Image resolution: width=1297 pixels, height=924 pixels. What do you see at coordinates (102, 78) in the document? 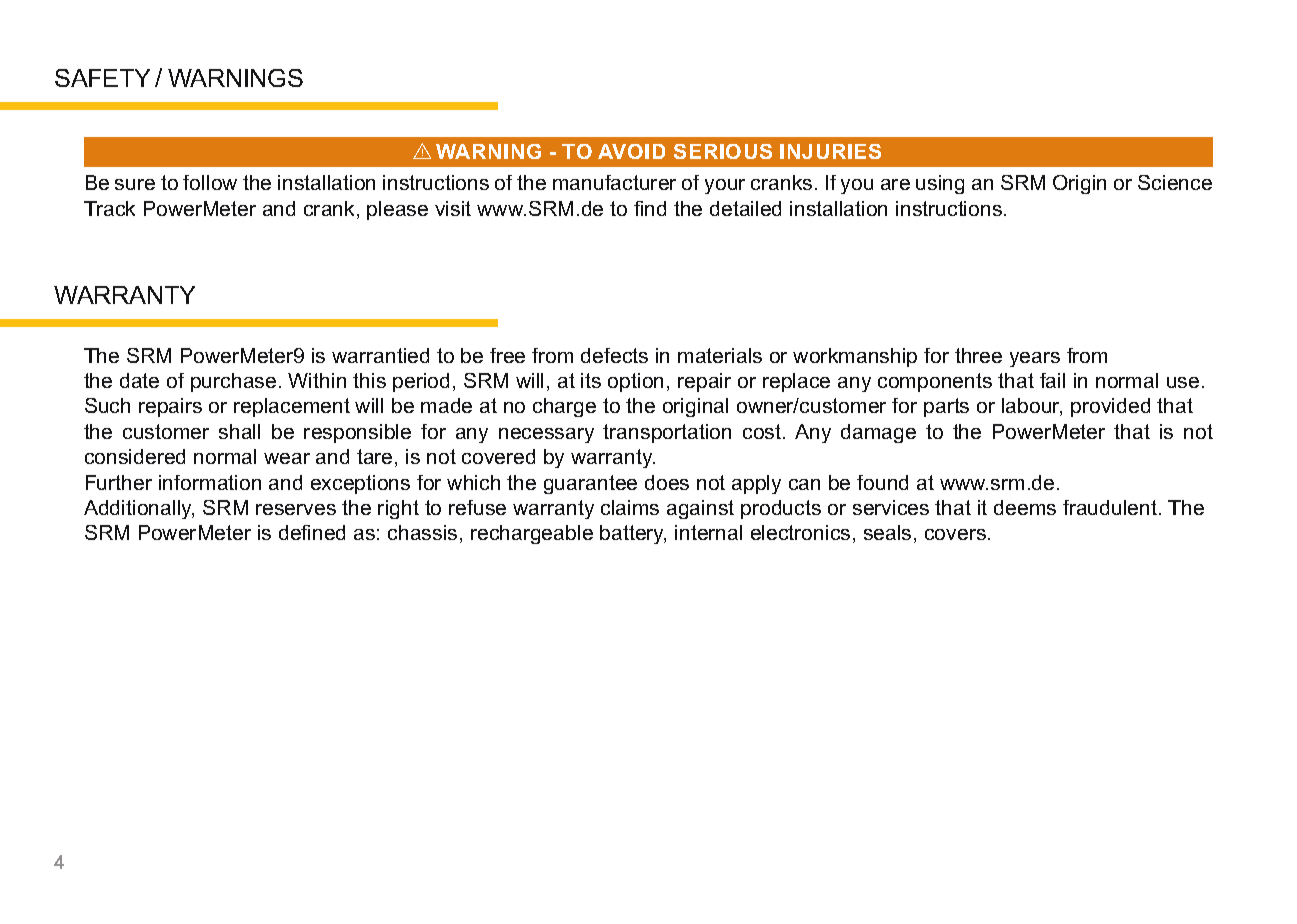
I see `SAFETY` at bounding box center [102, 78].
